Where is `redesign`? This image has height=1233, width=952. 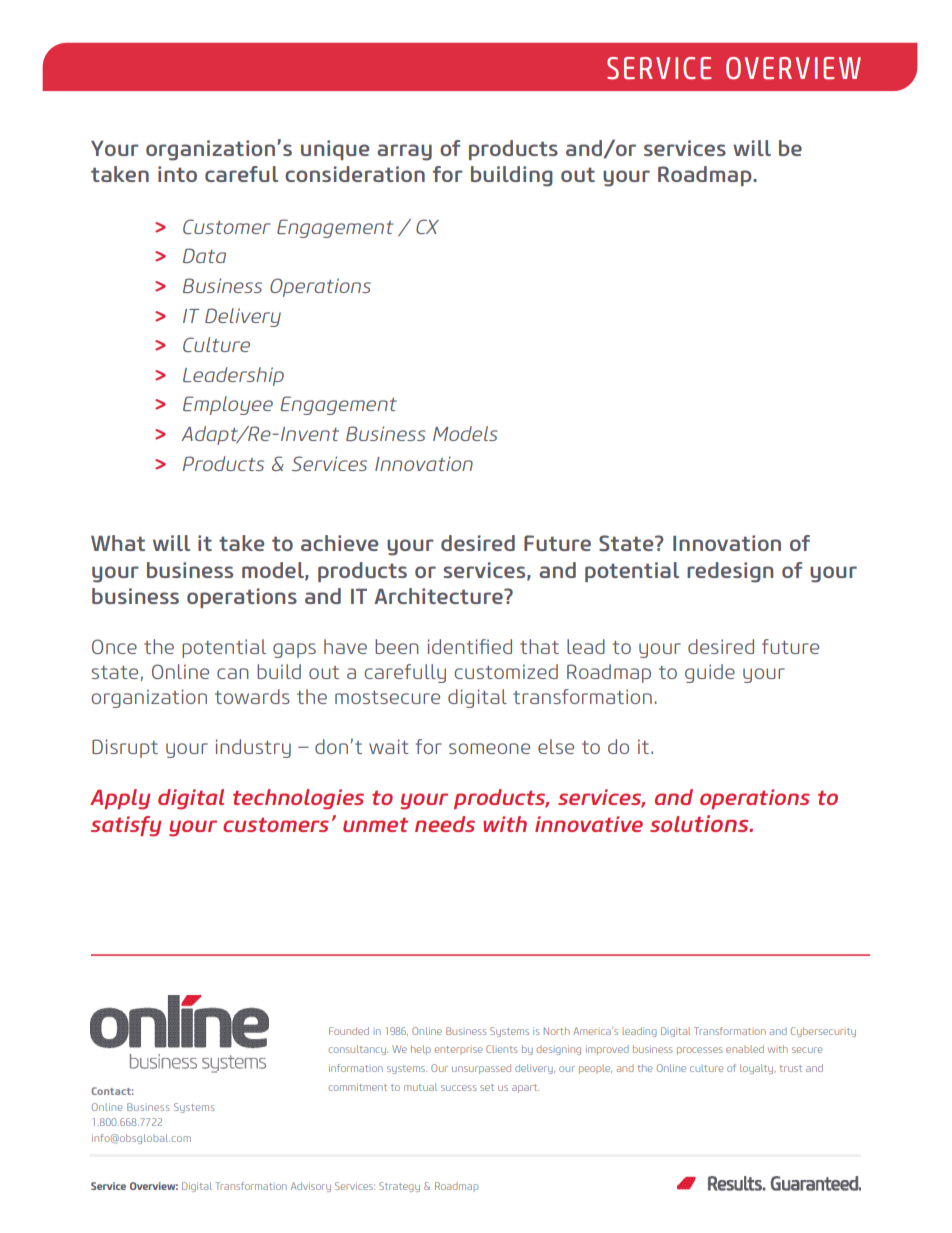 redesign is located at coordinates (730, 572).
